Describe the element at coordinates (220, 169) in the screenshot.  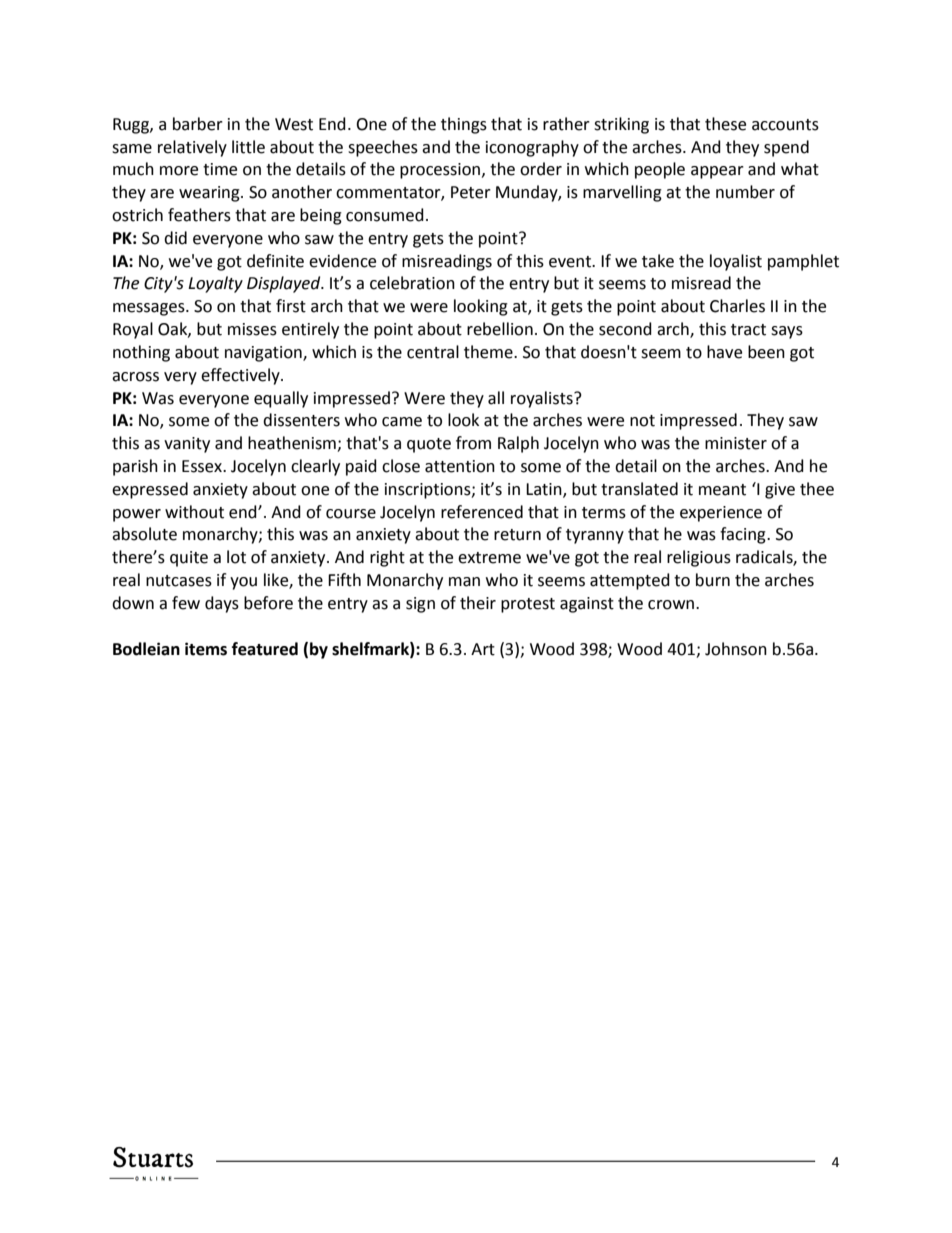
I see `time` at that location.
